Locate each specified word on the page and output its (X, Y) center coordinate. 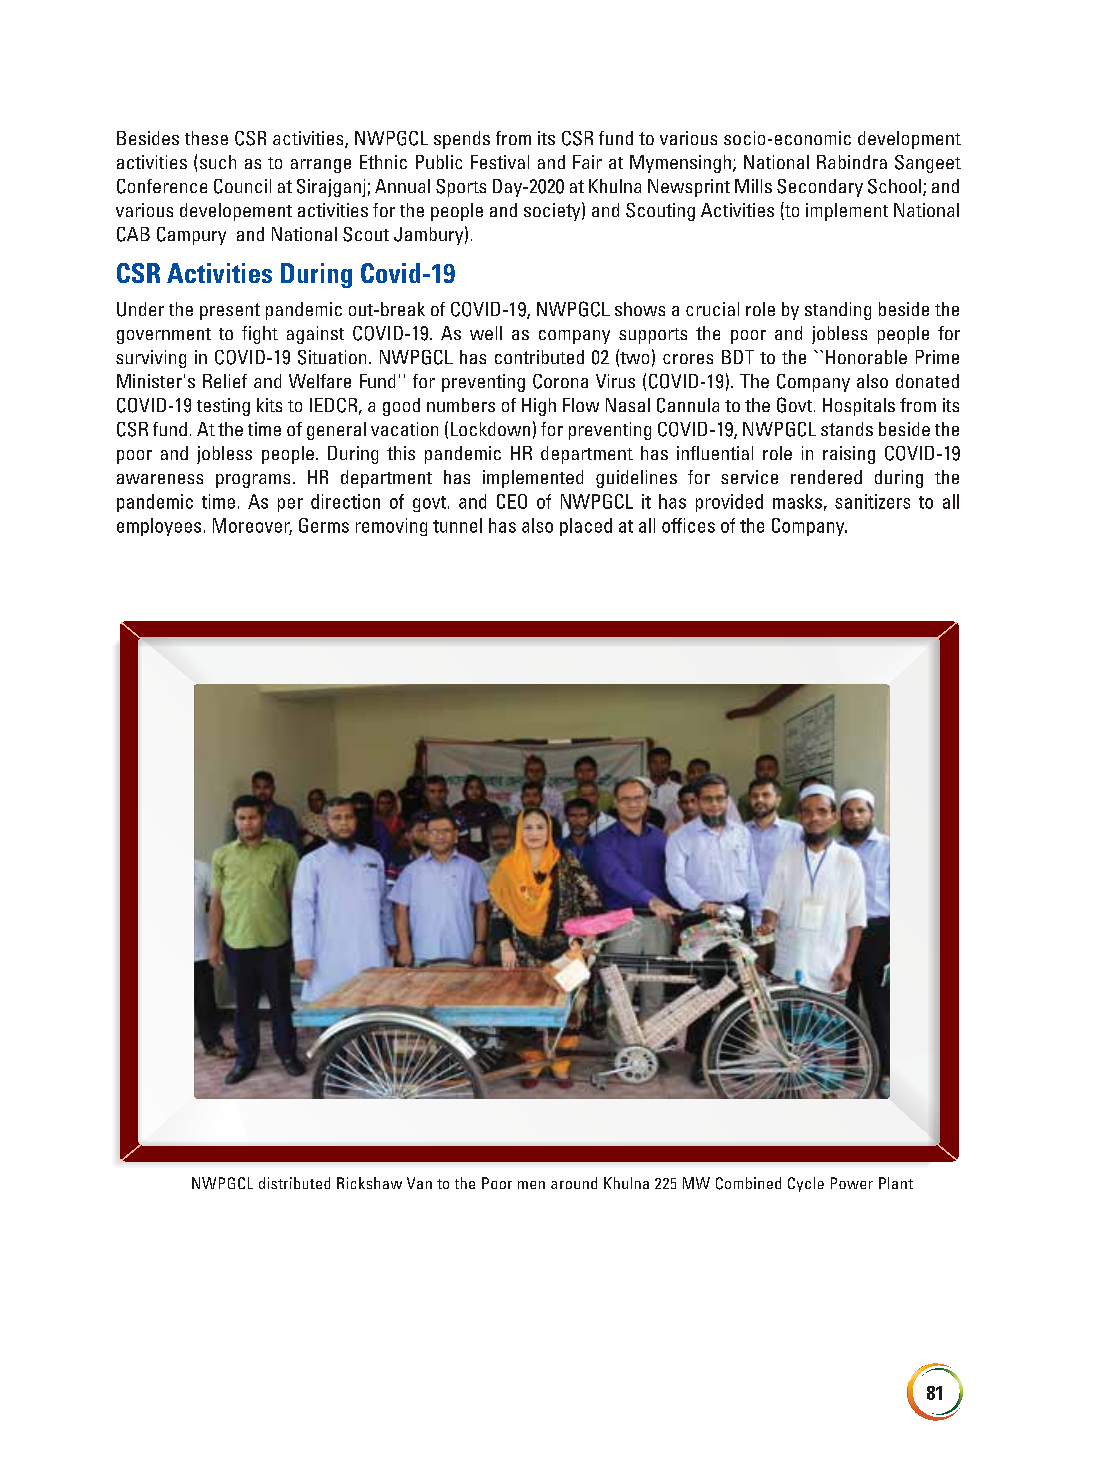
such (218, 162)
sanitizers (872, 501)
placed (586, 527)
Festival (500, 162)
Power (852, 1183)
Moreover (252, 526)
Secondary (820, 188)
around (574, 1183)
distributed (294, 1183)
